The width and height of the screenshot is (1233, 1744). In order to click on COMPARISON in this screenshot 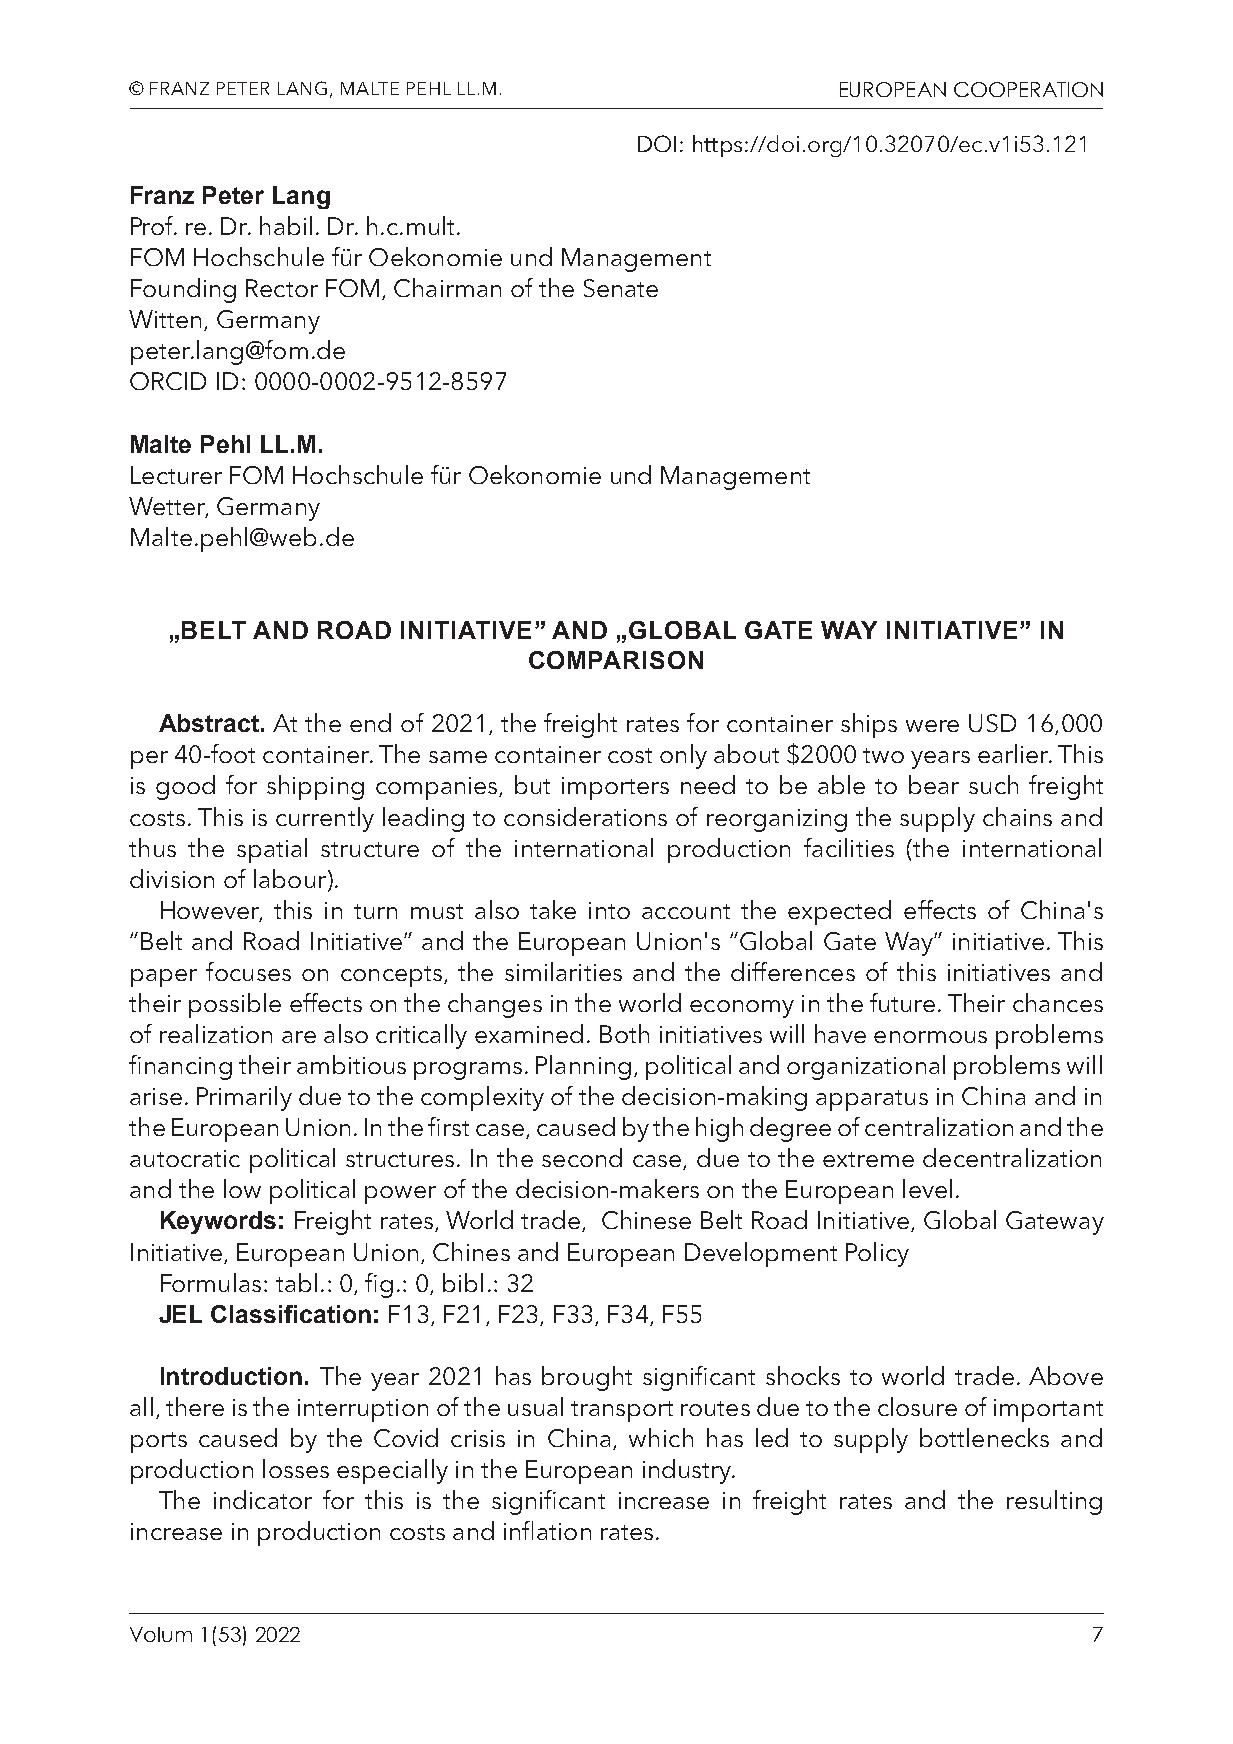, I will do `click(616, 660)`.
